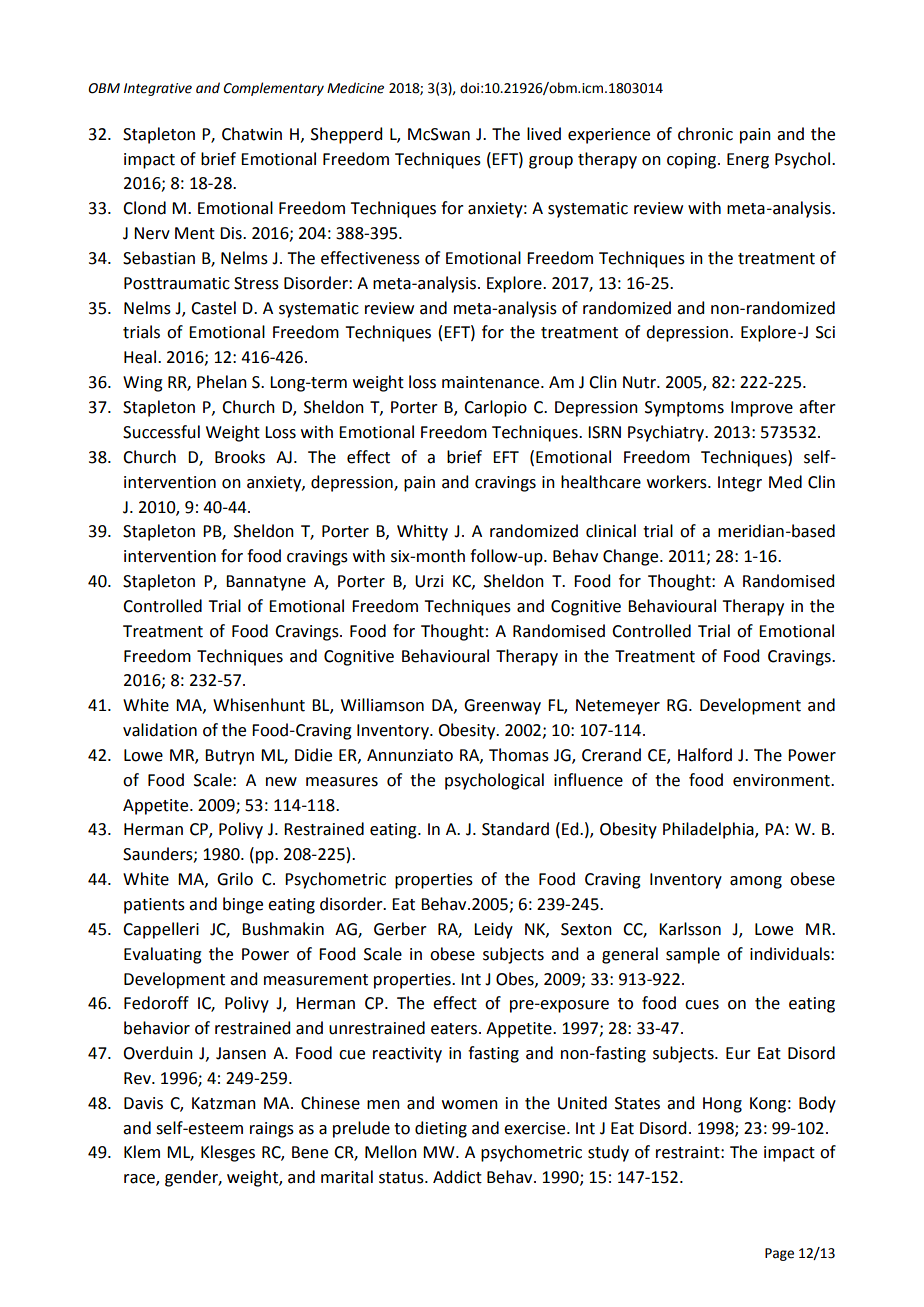 The width and height of the screenshot is (924, 1307). What do you see at coordinates (457, 1177) in the screenshot?
I see `Addict` at bounding box center [457, 1177].
